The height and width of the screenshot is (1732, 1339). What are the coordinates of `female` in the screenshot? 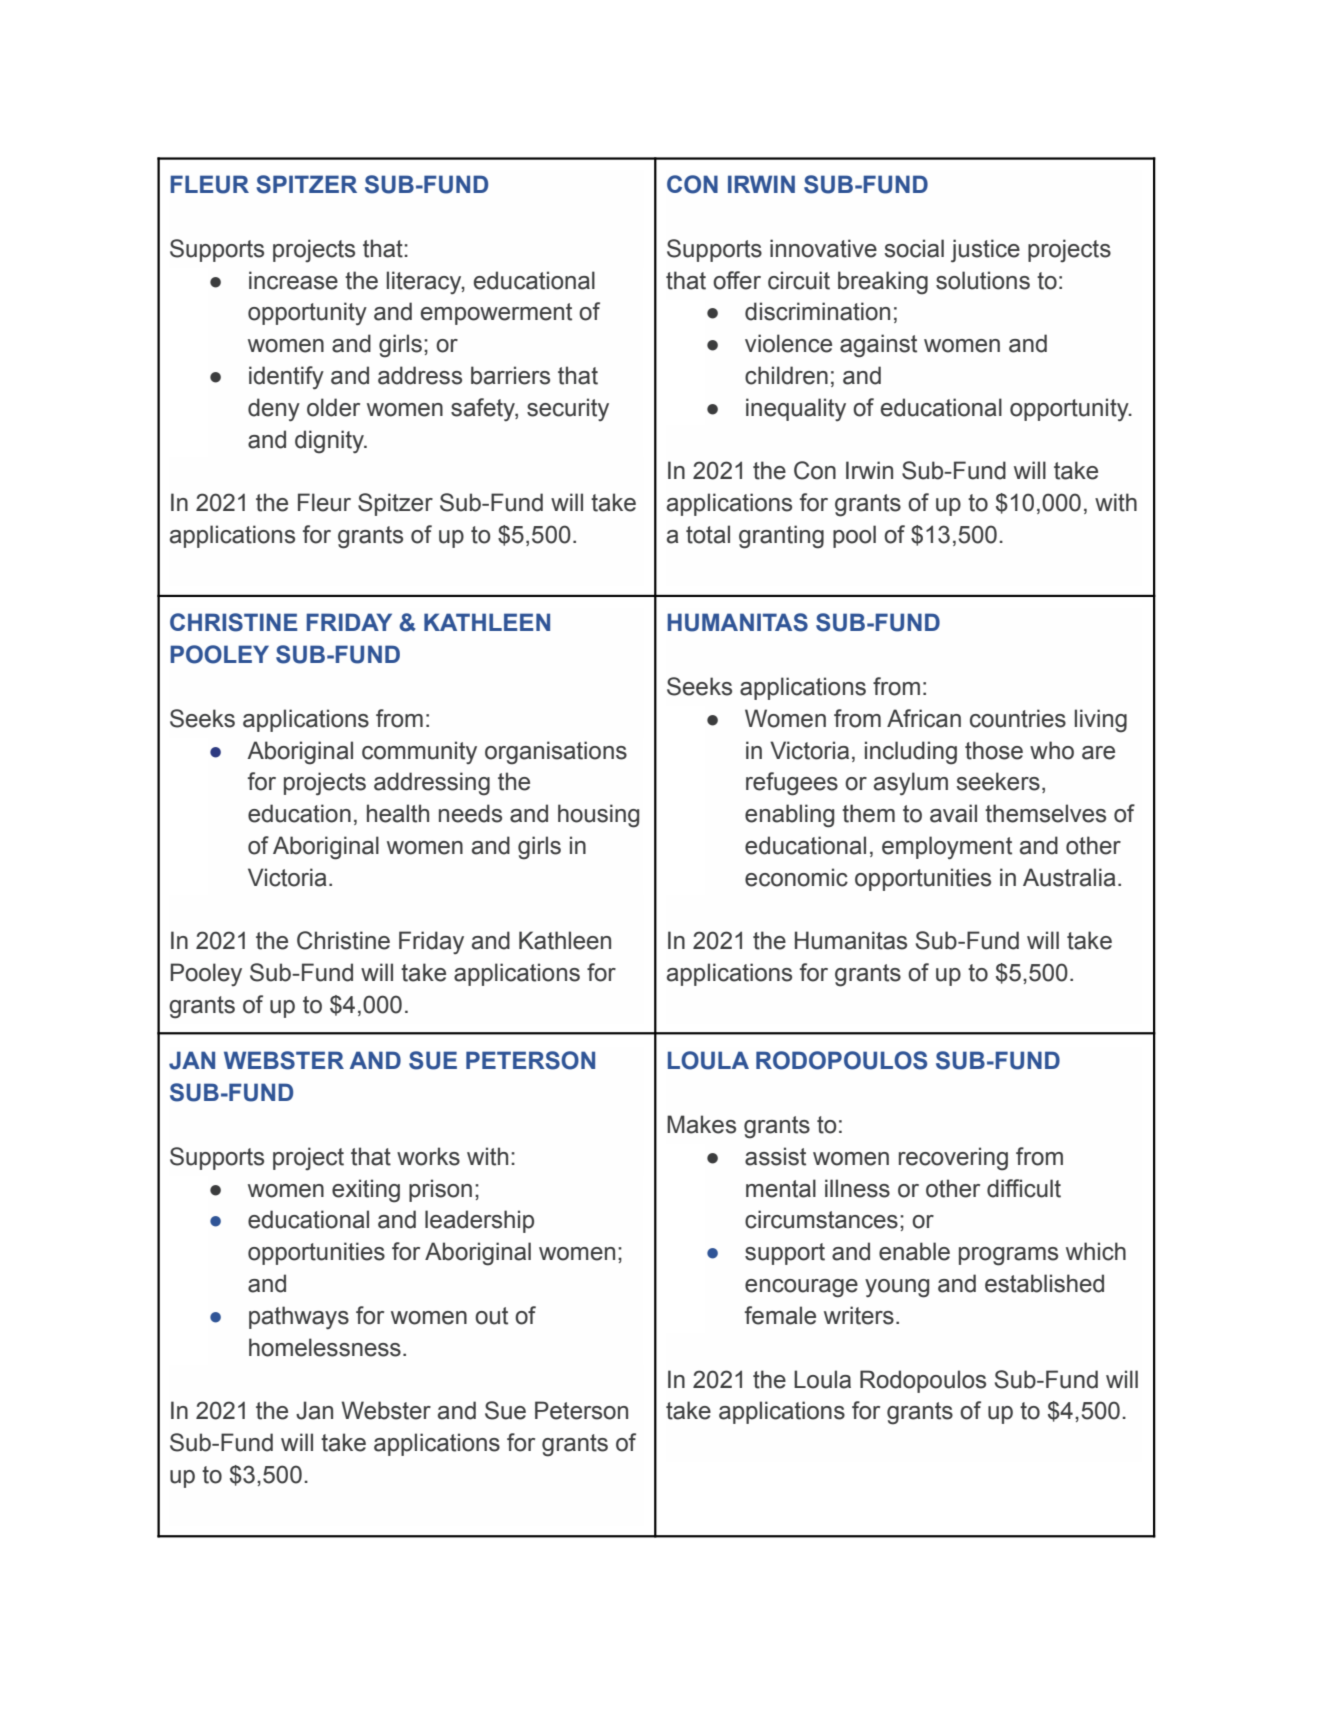 It's located at (780, 1315).
